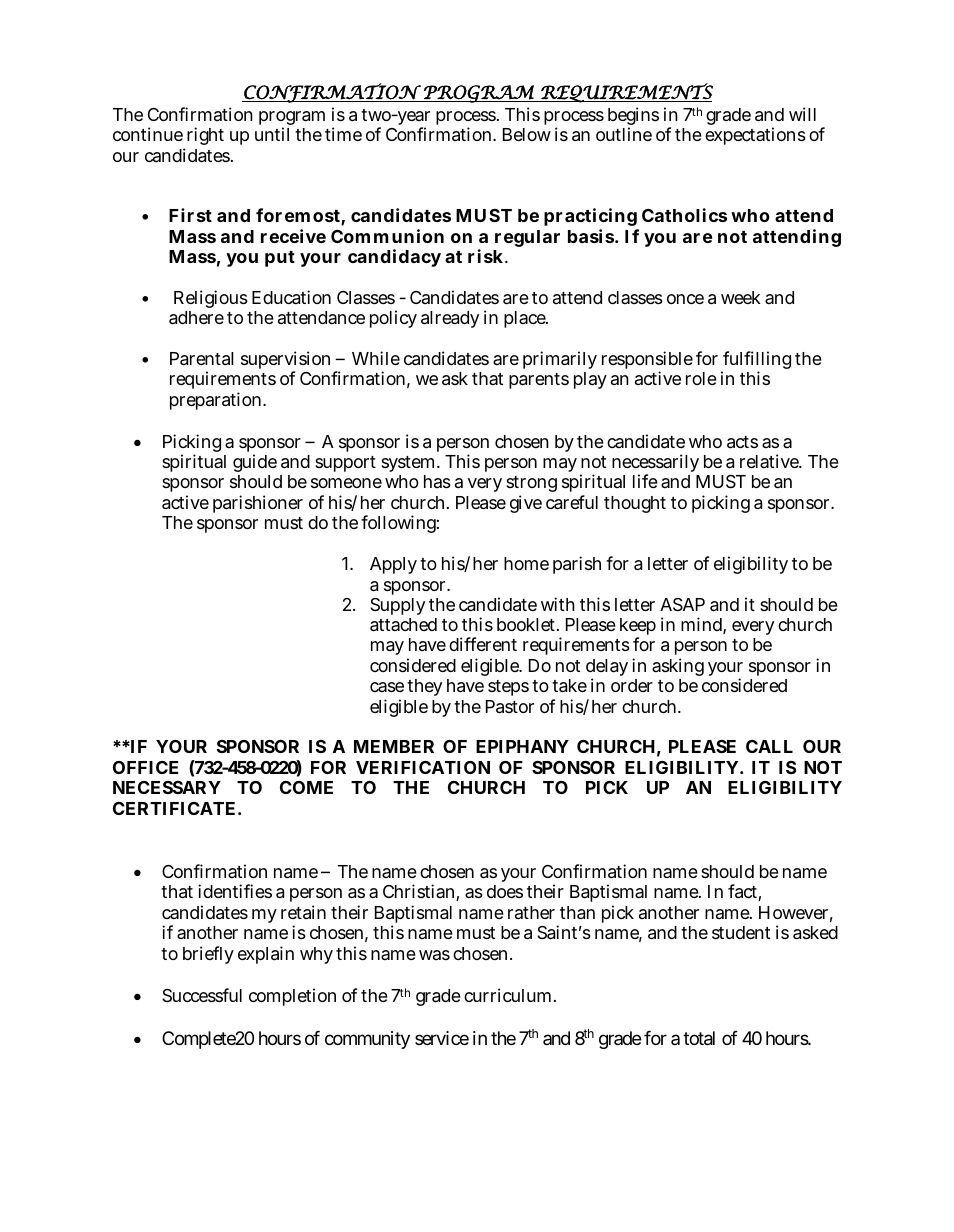  What do you see at coordinates (204, 138) in the screenshot?
I see `right` at bounding box center [204, 138].
